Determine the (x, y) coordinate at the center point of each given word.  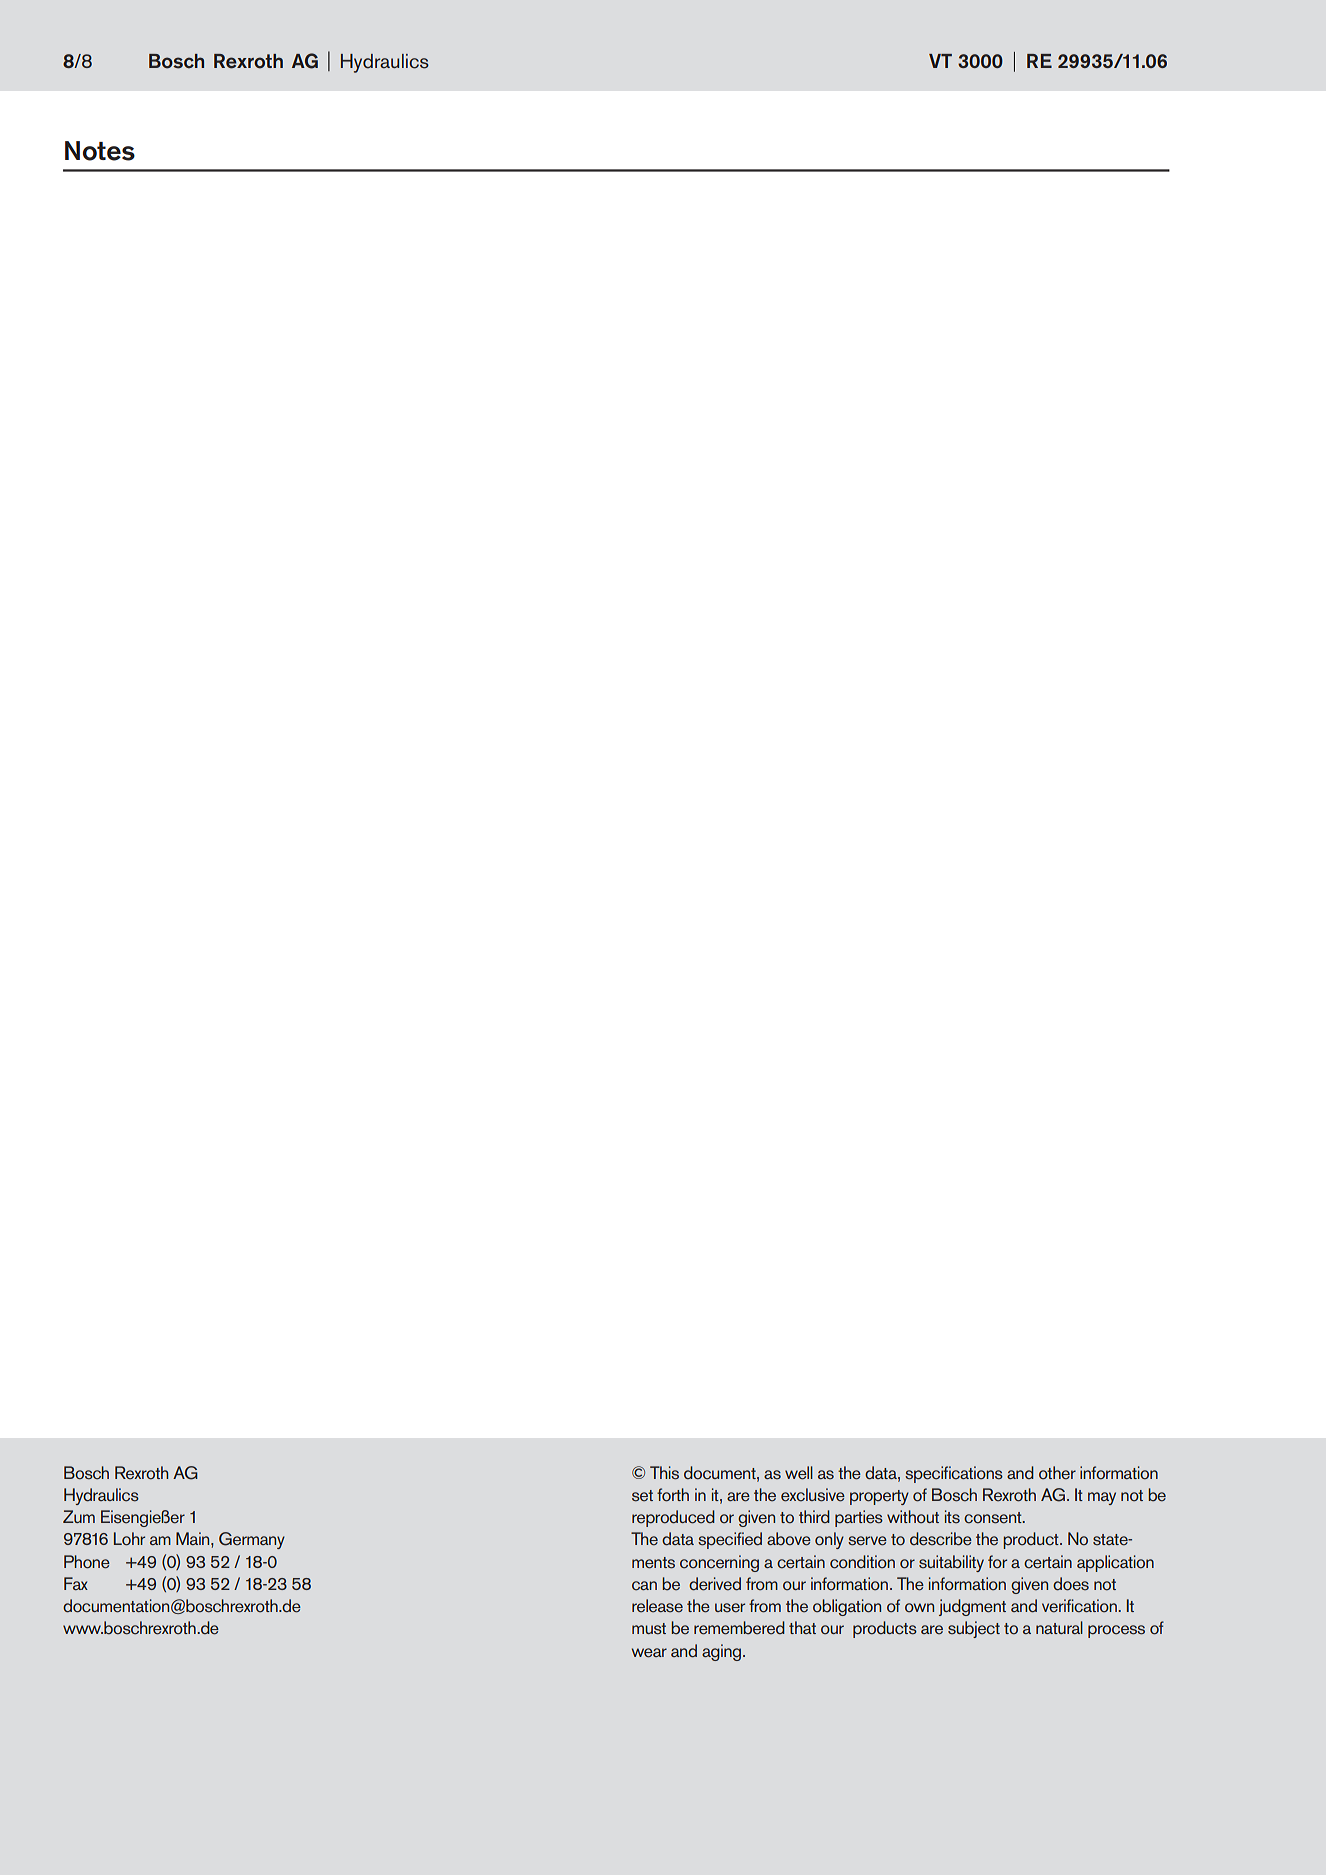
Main (194, 1538)
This (664, 1473)
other (1057, 1473)
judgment (972, 1607)
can (644, 1586)
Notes (100, 151)
